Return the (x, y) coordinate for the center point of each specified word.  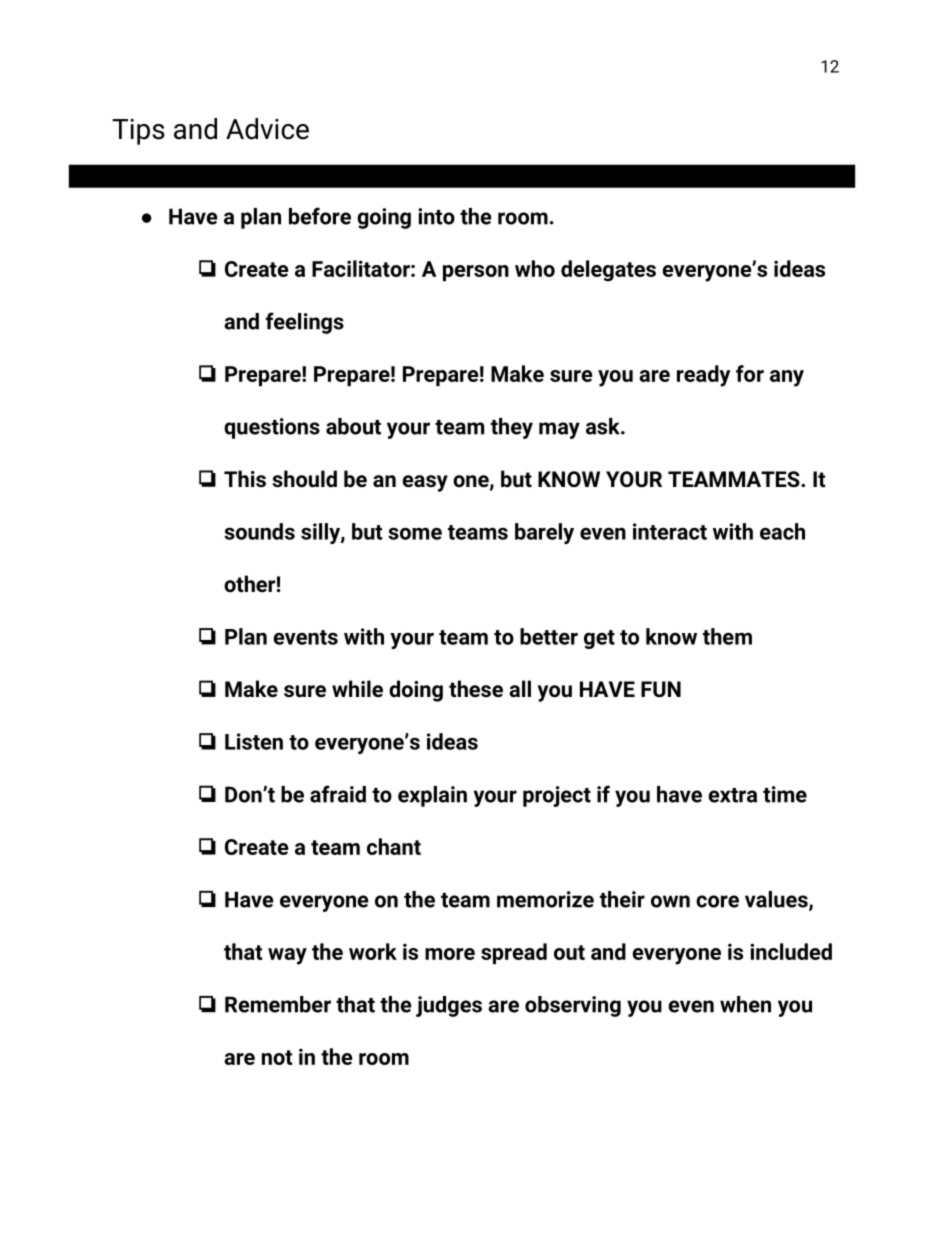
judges (449, 1006)
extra (732, 795)
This (245, 478)
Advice (267, 129)
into (436, 216)
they (512, 428)
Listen (254, 741)
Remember (278, 1004)
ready (704, 376)
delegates (608, 271)
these (476, 689)
